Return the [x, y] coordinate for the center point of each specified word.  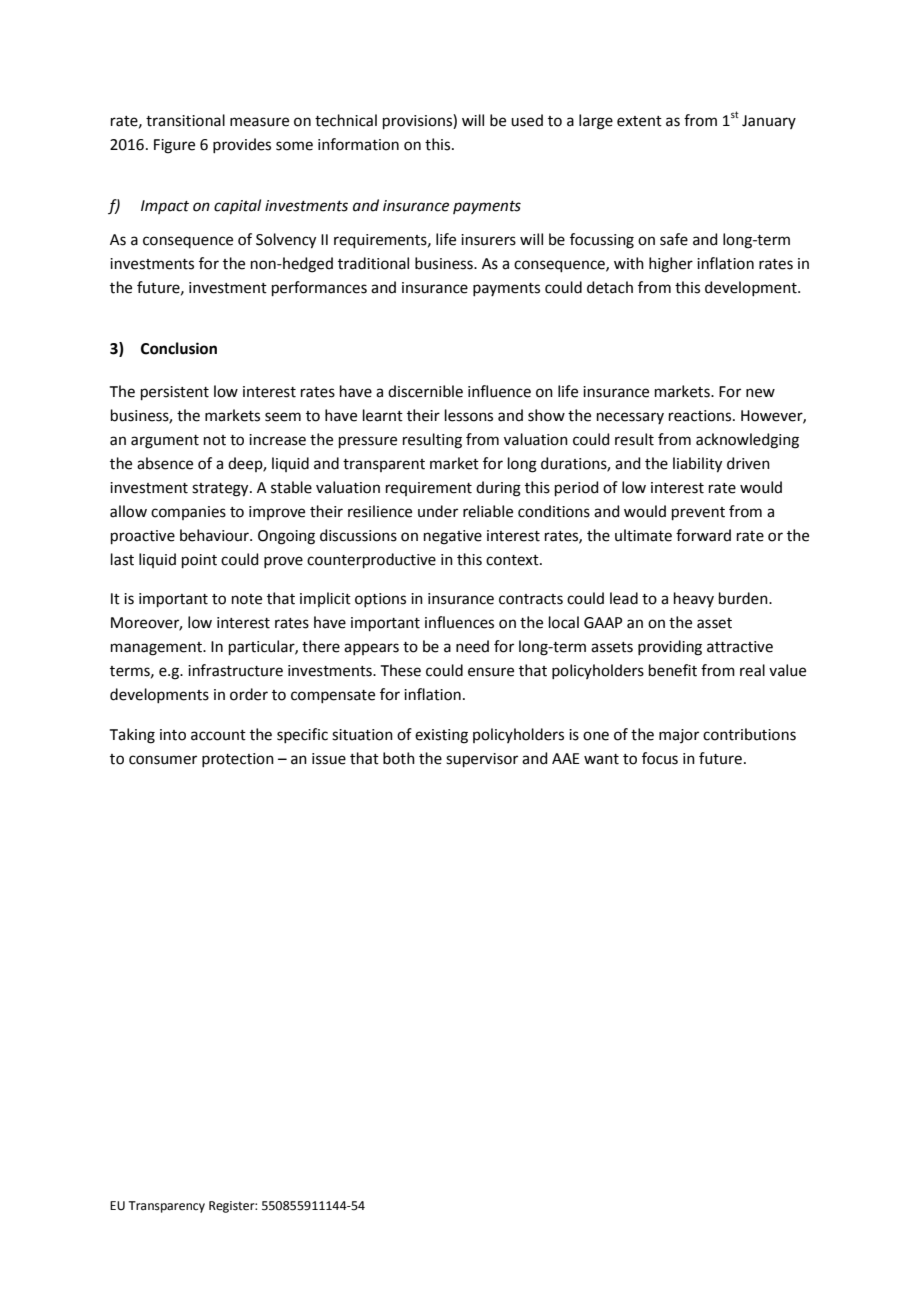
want [601, 759]
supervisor [482, 760]
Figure [174, 146]
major [679, 736]
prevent [698, 513]
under [438, 511]
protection [238, 760]
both [399, 758]
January [769, 122]
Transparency [166, 1207]
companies [188, 513]
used [527, 120]
